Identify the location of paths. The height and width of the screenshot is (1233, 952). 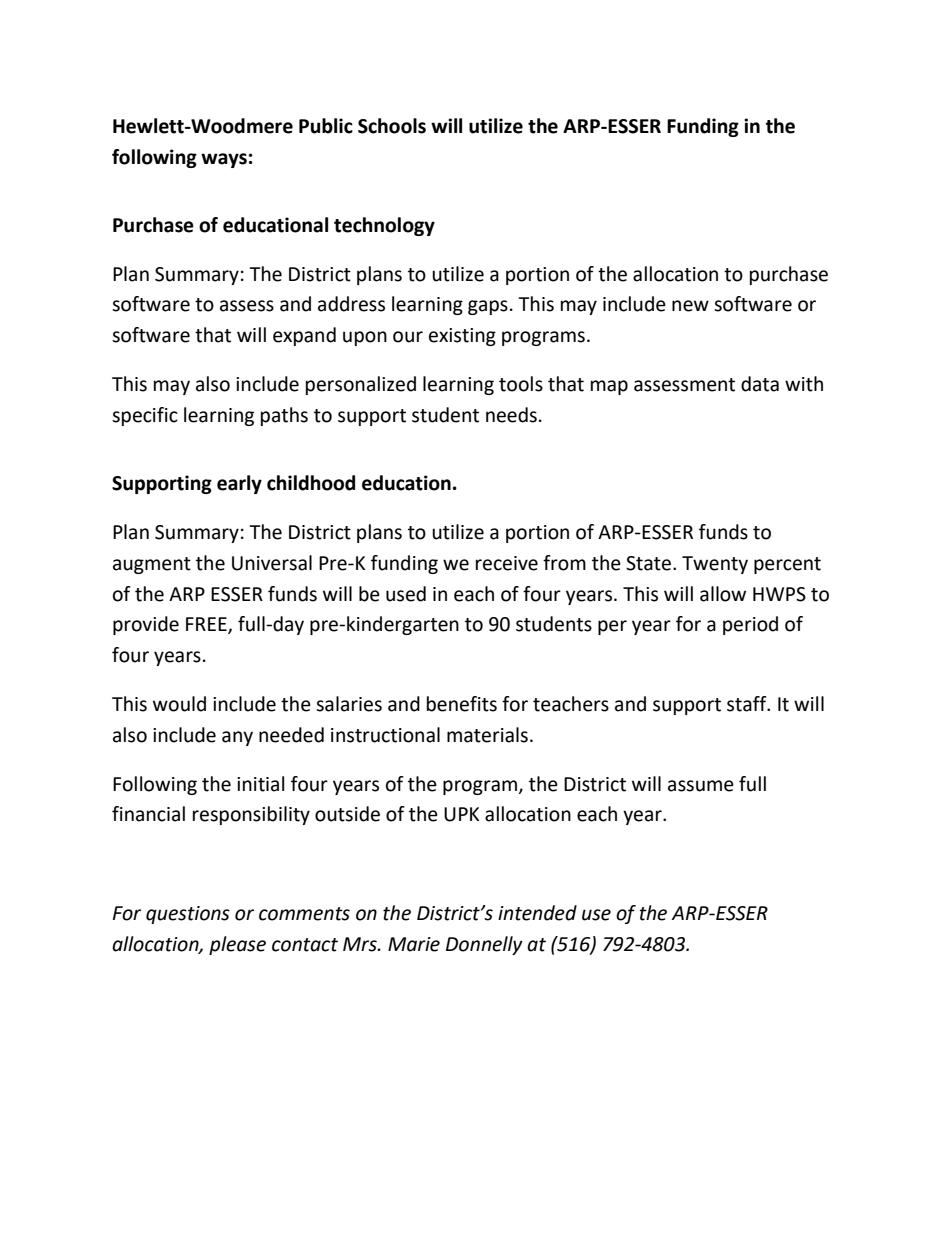
(284, 416).
